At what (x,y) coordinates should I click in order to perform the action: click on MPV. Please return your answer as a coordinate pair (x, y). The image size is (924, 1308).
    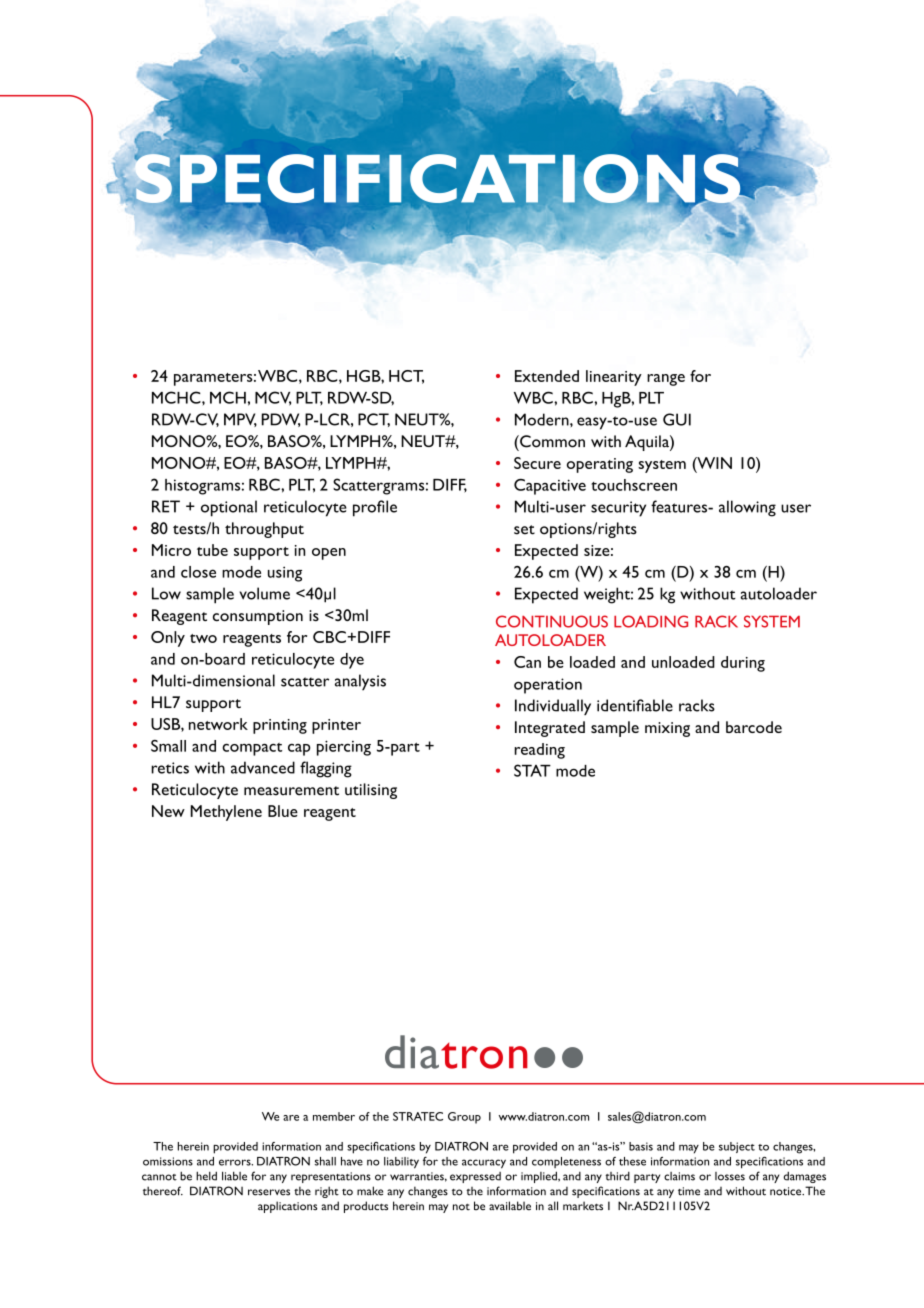
    Looking at the image, I should click on (240, 420).
